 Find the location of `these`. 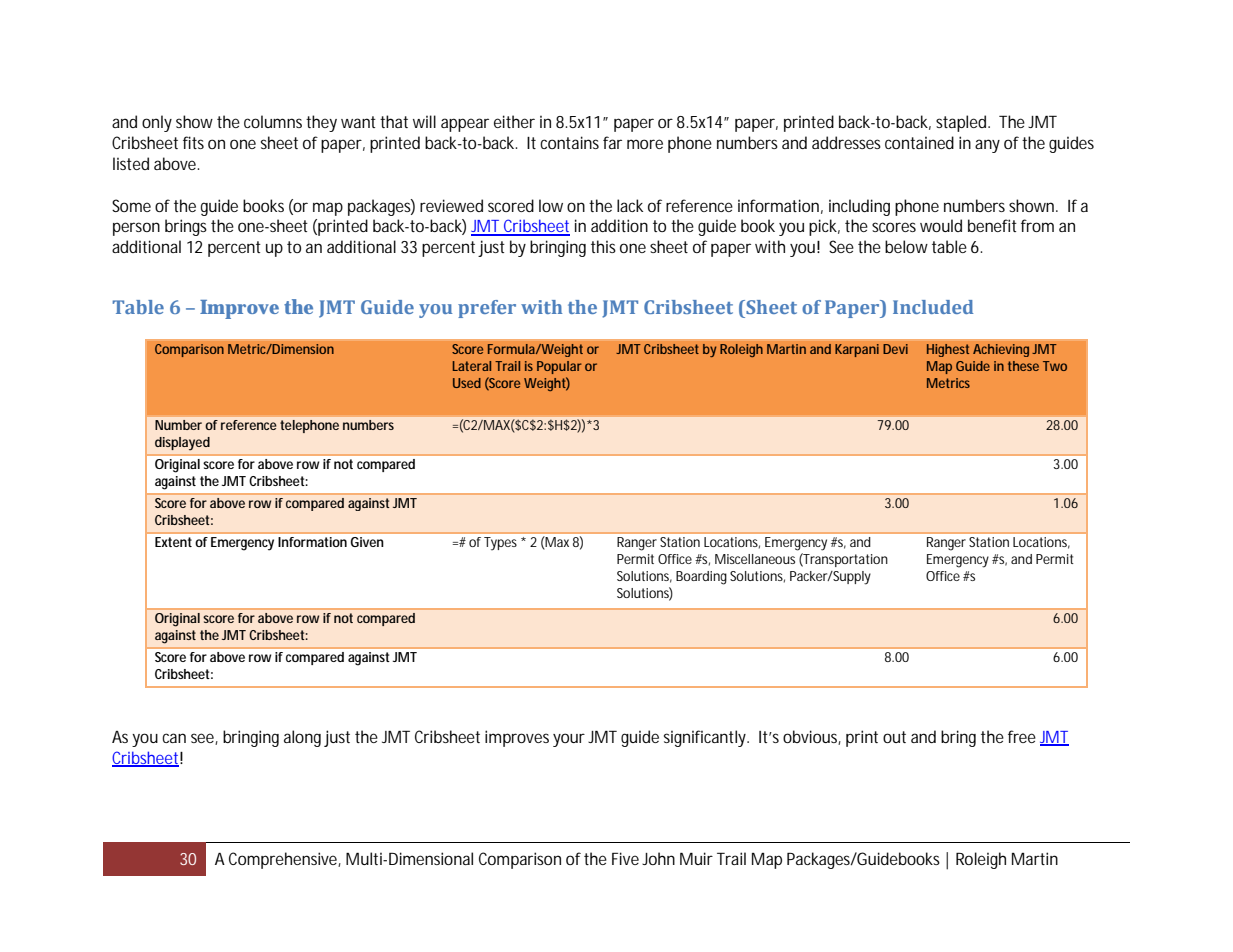

these is located at coordinates (1023, 366).
